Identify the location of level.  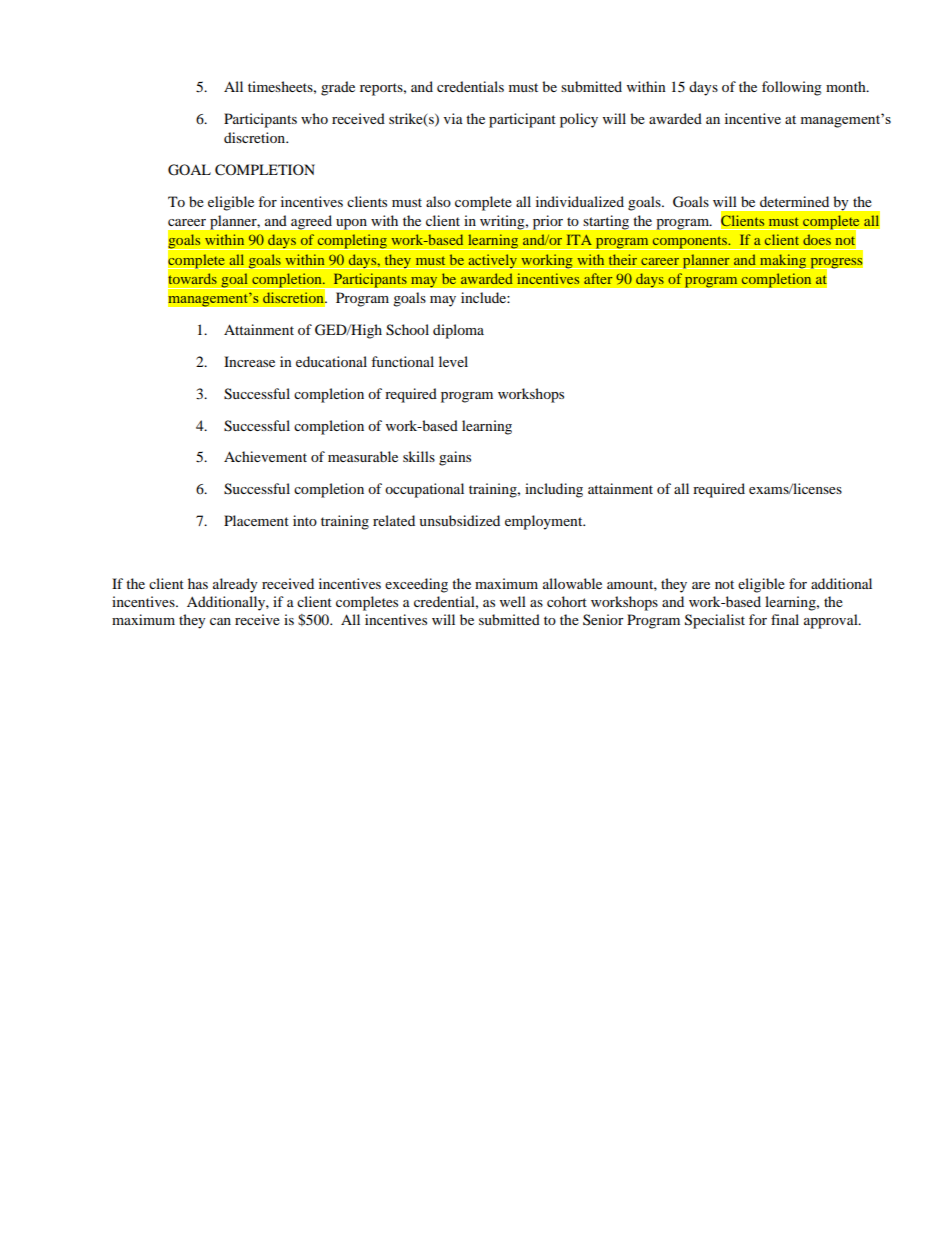
(453, 361).
